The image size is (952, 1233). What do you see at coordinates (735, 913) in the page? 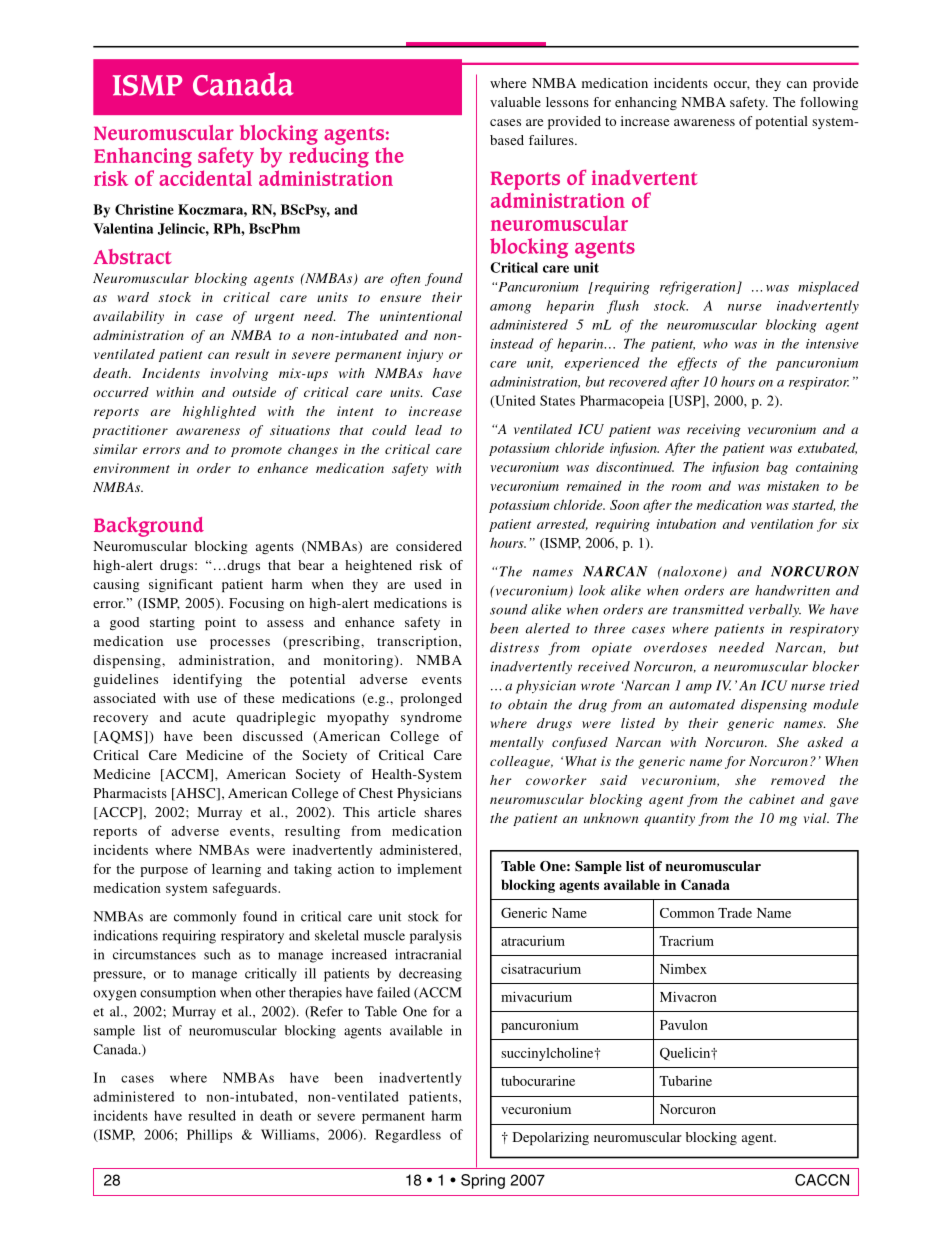
I see `Trade` at bounding box center [735, 913].
